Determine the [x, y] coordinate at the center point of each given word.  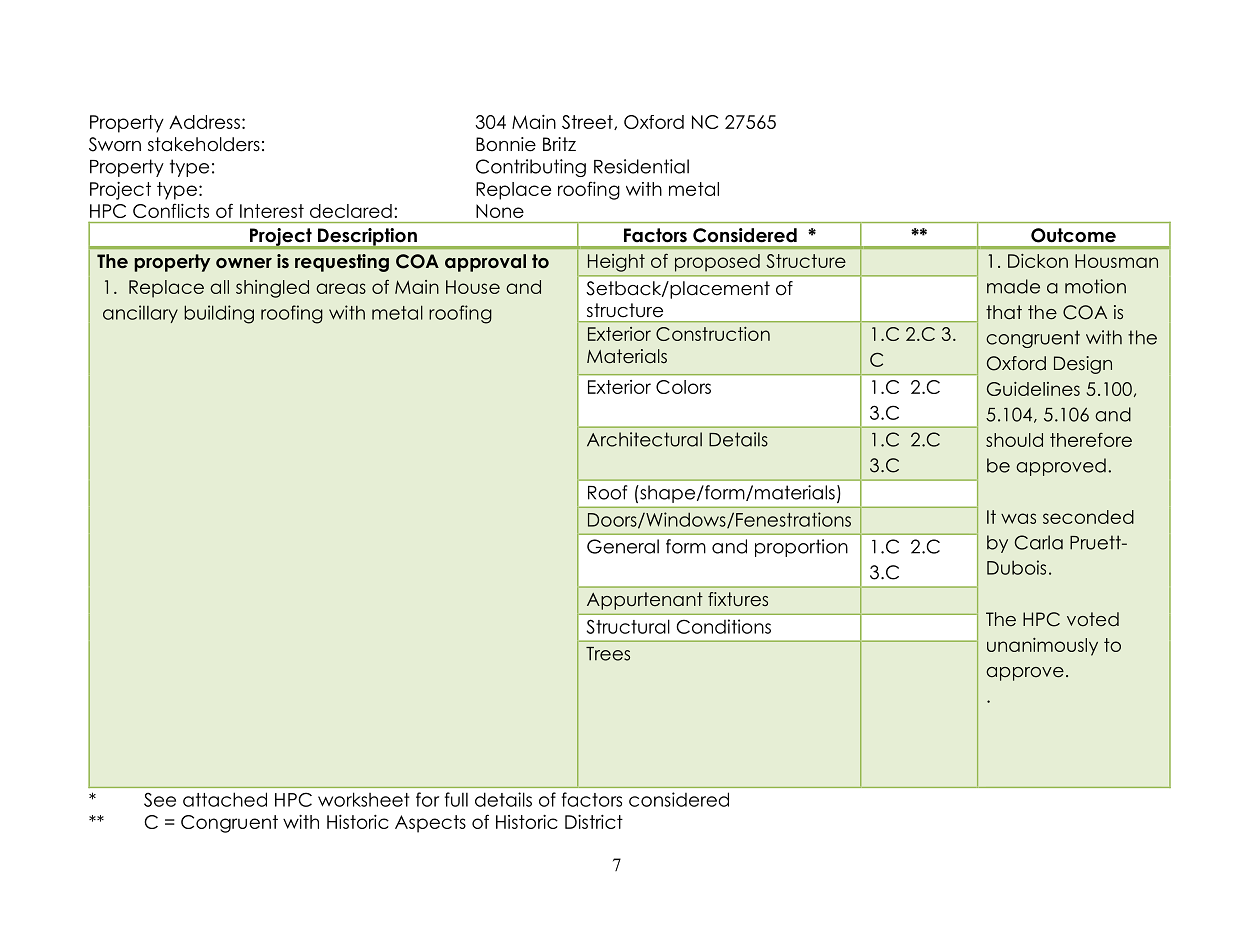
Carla [1038, 542]
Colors [683, 387]
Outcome [1073, 235]
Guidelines [1033, 389]
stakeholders [204, 144]
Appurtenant [645, 601]
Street [588, 122]
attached [225, 799]
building [219, 314]
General [623, 546]
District [594, 822]
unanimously [1042, 647]
